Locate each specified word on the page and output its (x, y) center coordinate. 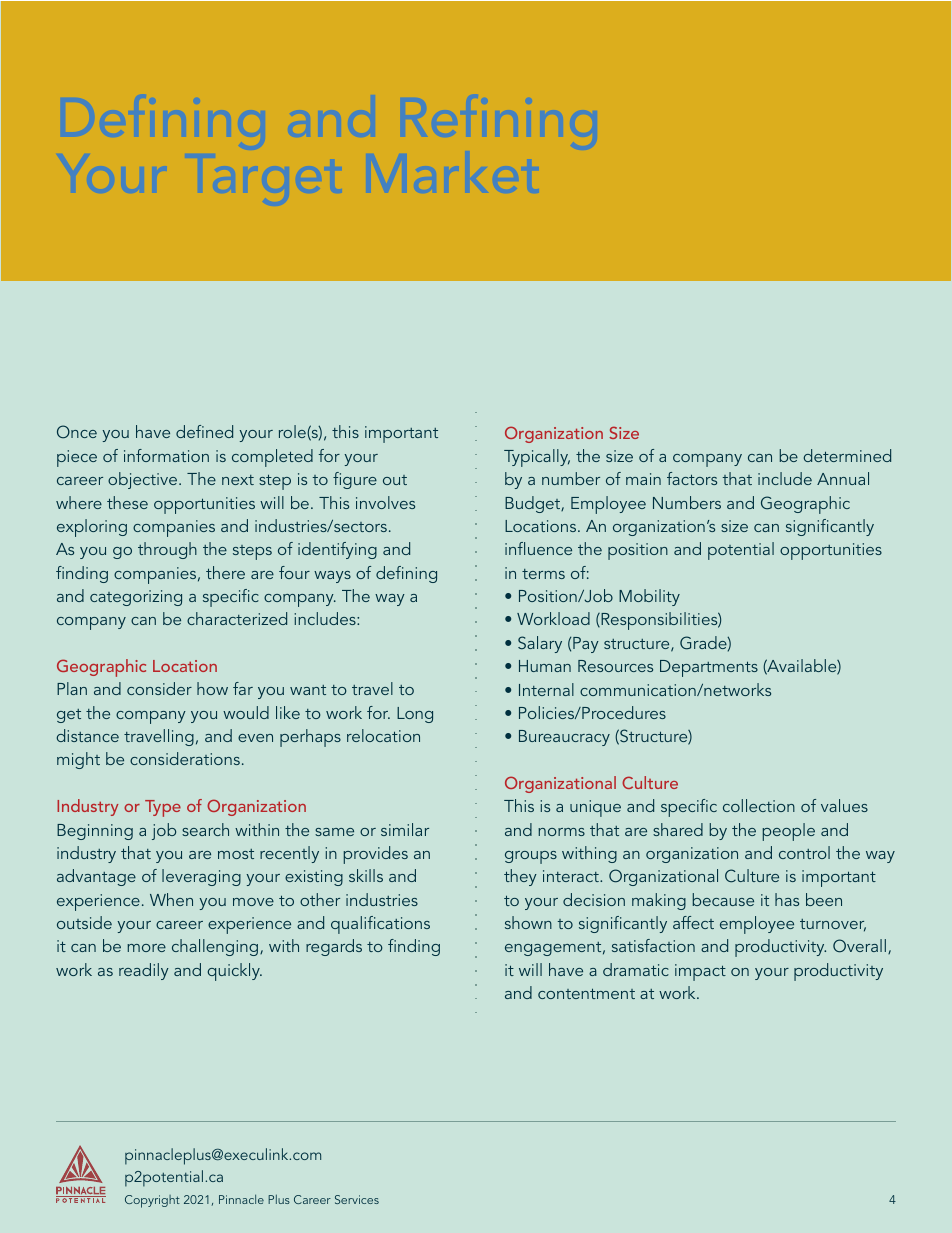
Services (357, 1199)
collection (759, 805)
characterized (237, 618)
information (166, 455)
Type (163, 808)
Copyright (152, 1201)
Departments (709, 668)
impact (700, 972)
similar (405, 829)
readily (144, 971)
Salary (540, 644)
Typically (537, 458)
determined (847, 455)
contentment (586, 993)
